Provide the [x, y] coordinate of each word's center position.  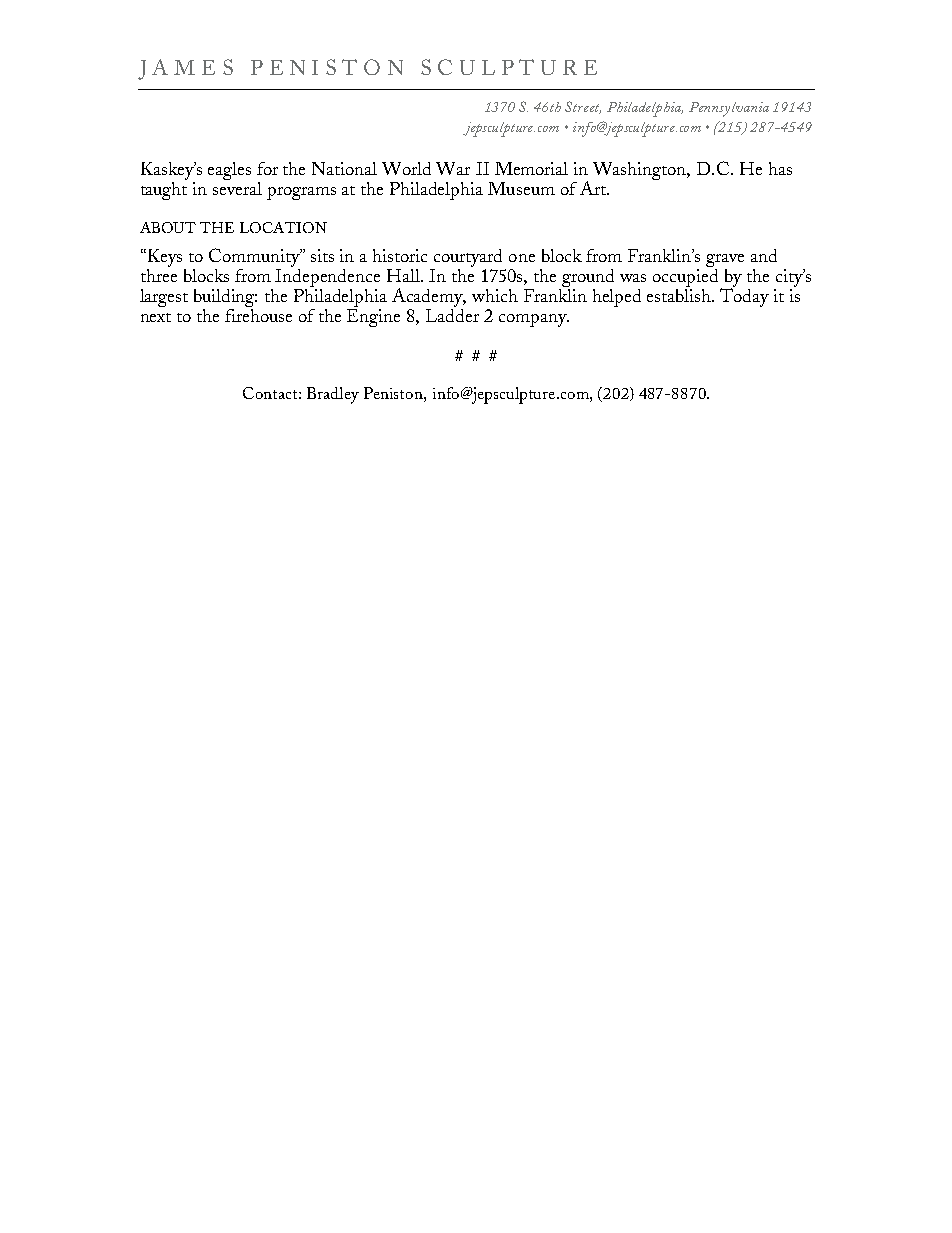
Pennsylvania [729, 109]
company [534, 320]
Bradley [333, 395]
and [764, 255]
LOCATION [283, 227]
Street [583, 107]
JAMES [185, 69]
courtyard [468, 258]
